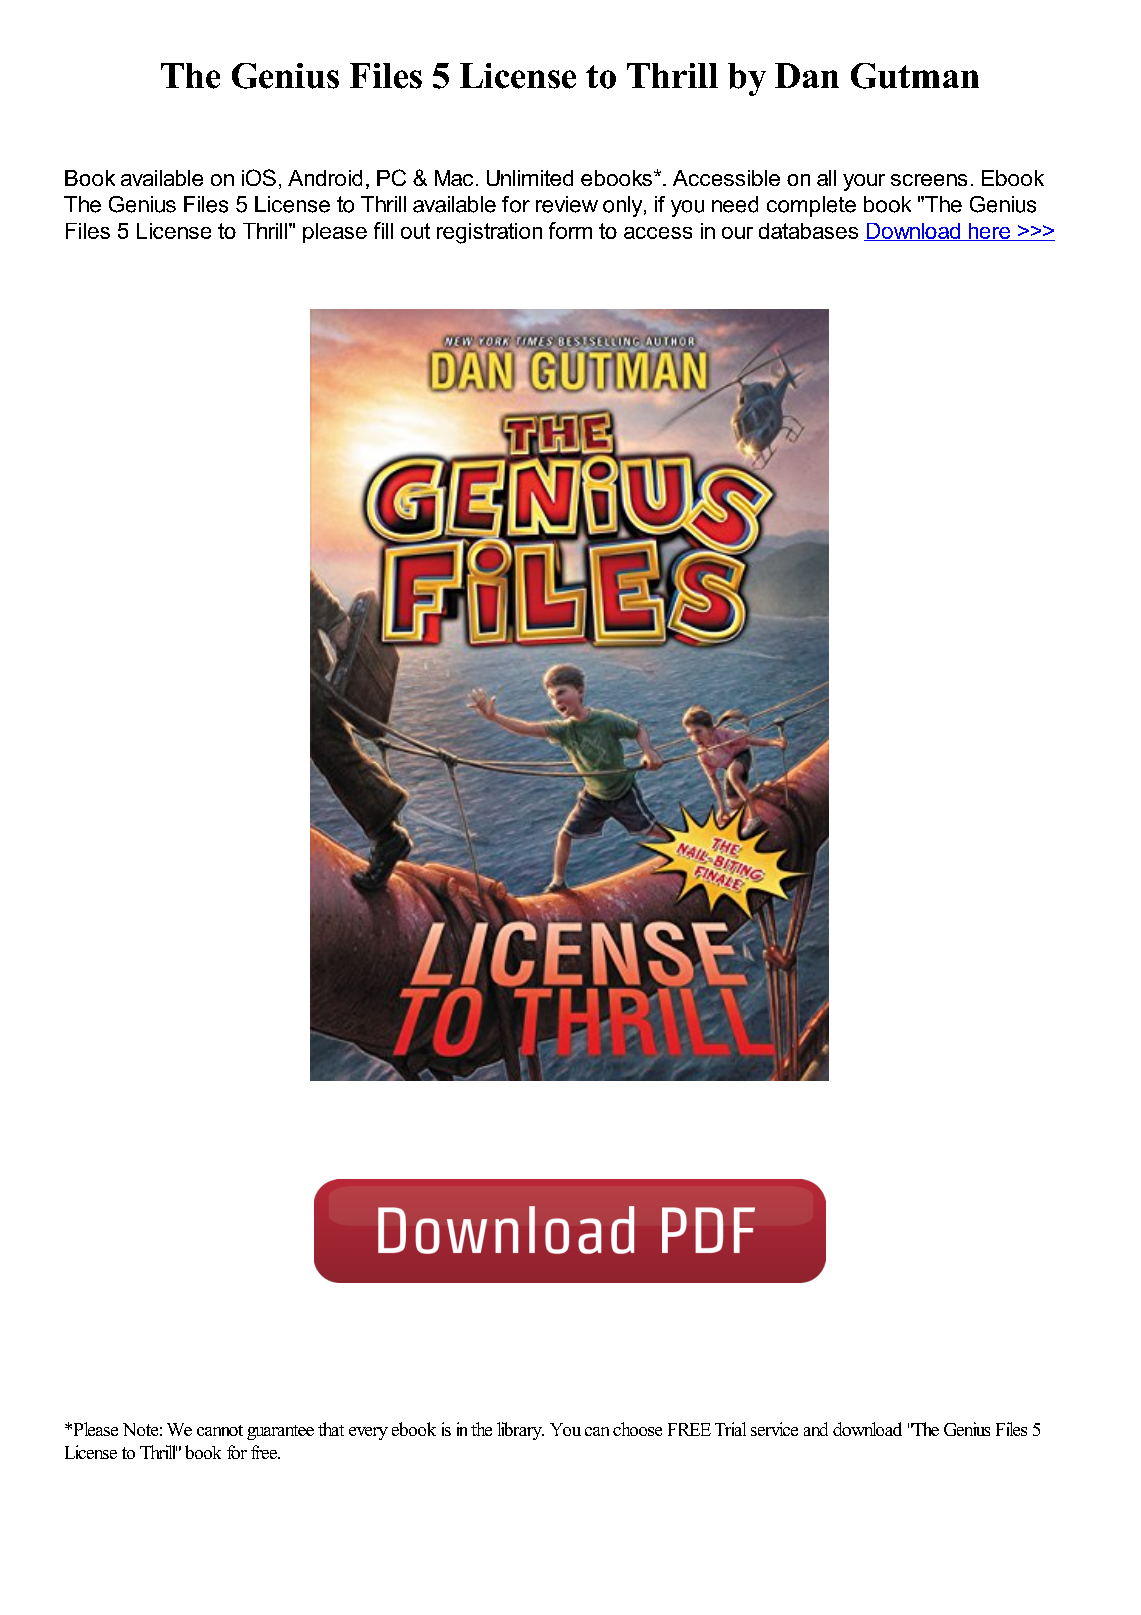  I want to click on form, so click(570, 230).
